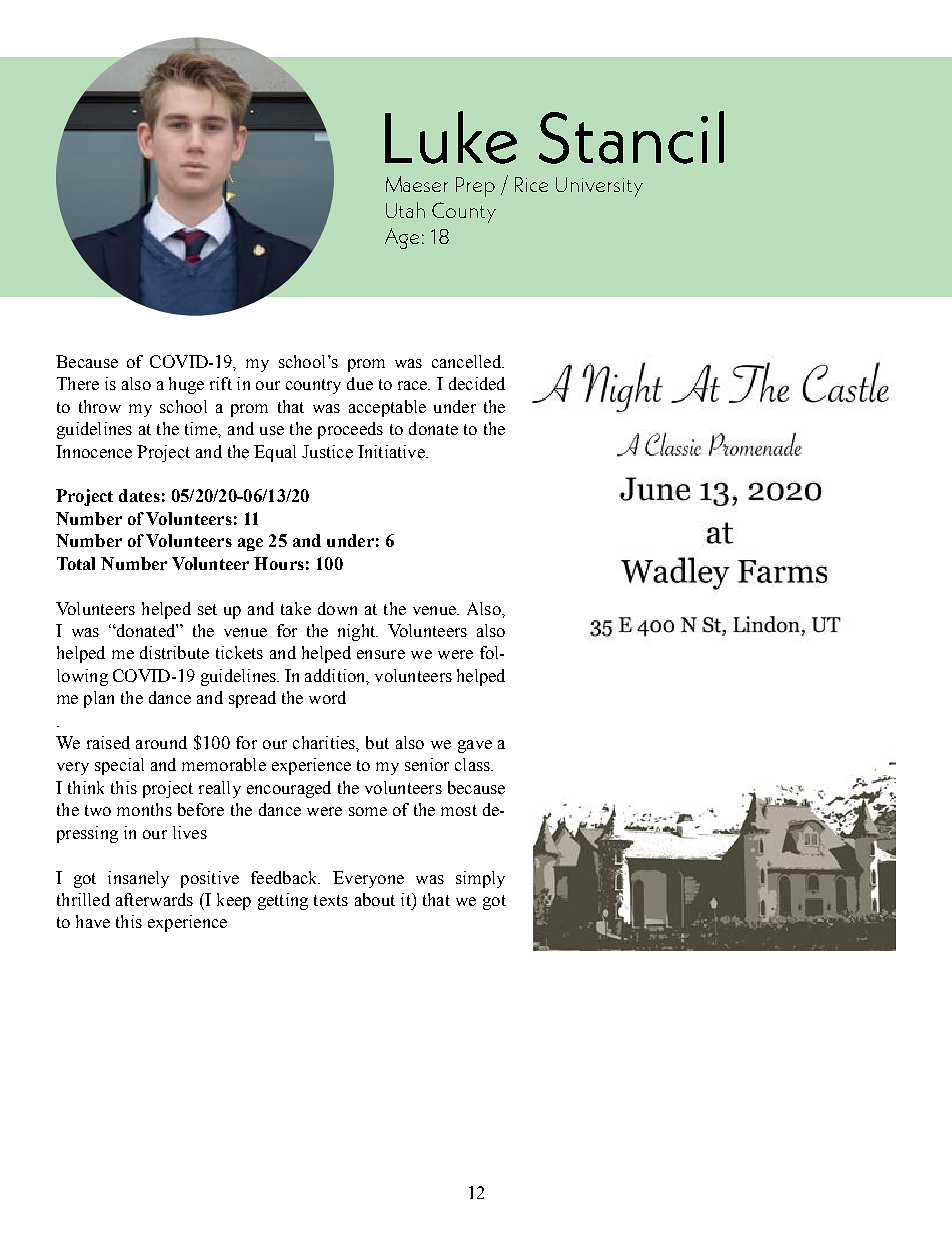  I want to click on Rice, so click(531, 184).
